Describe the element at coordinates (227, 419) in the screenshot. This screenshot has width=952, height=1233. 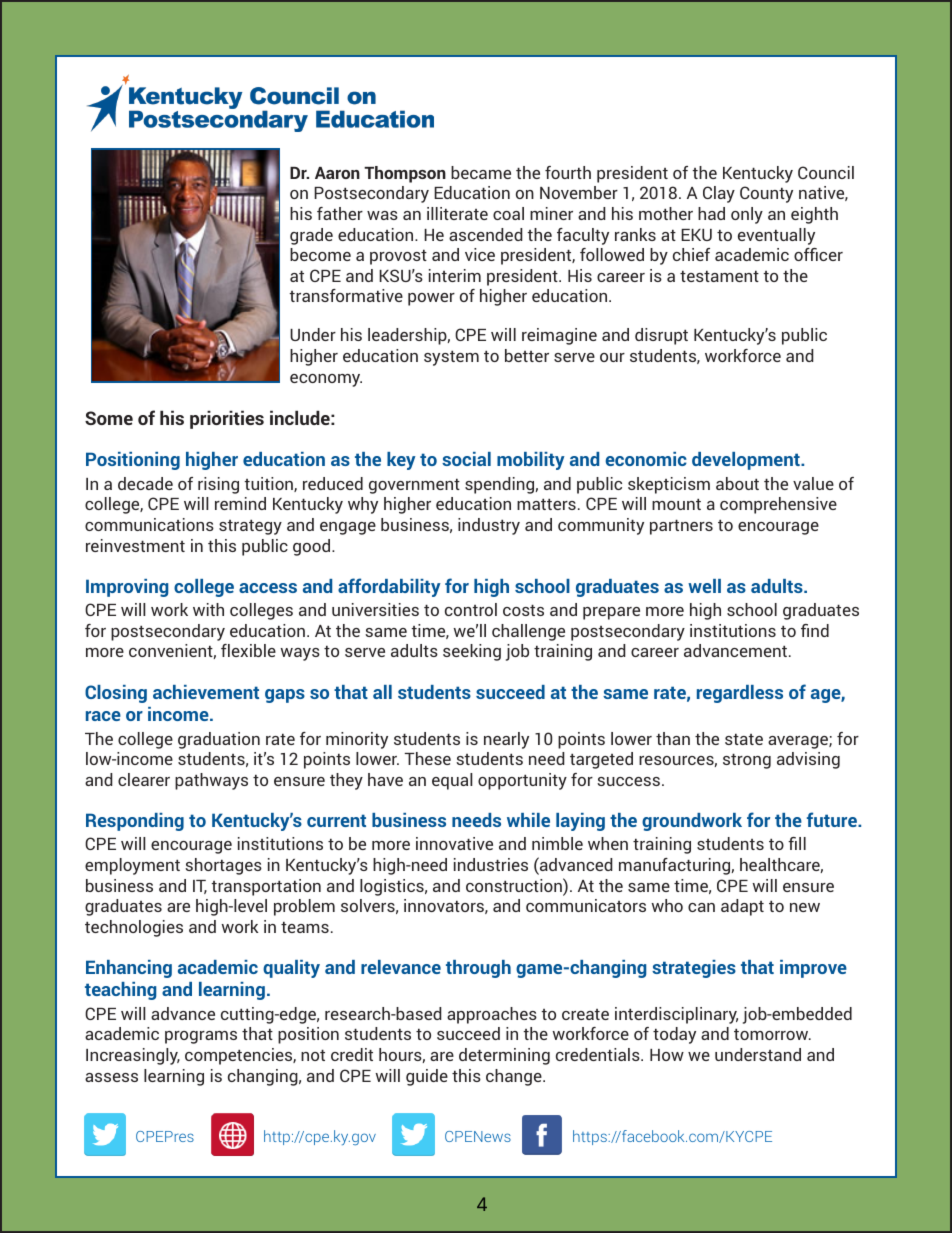
I see `priorities` at that location.
